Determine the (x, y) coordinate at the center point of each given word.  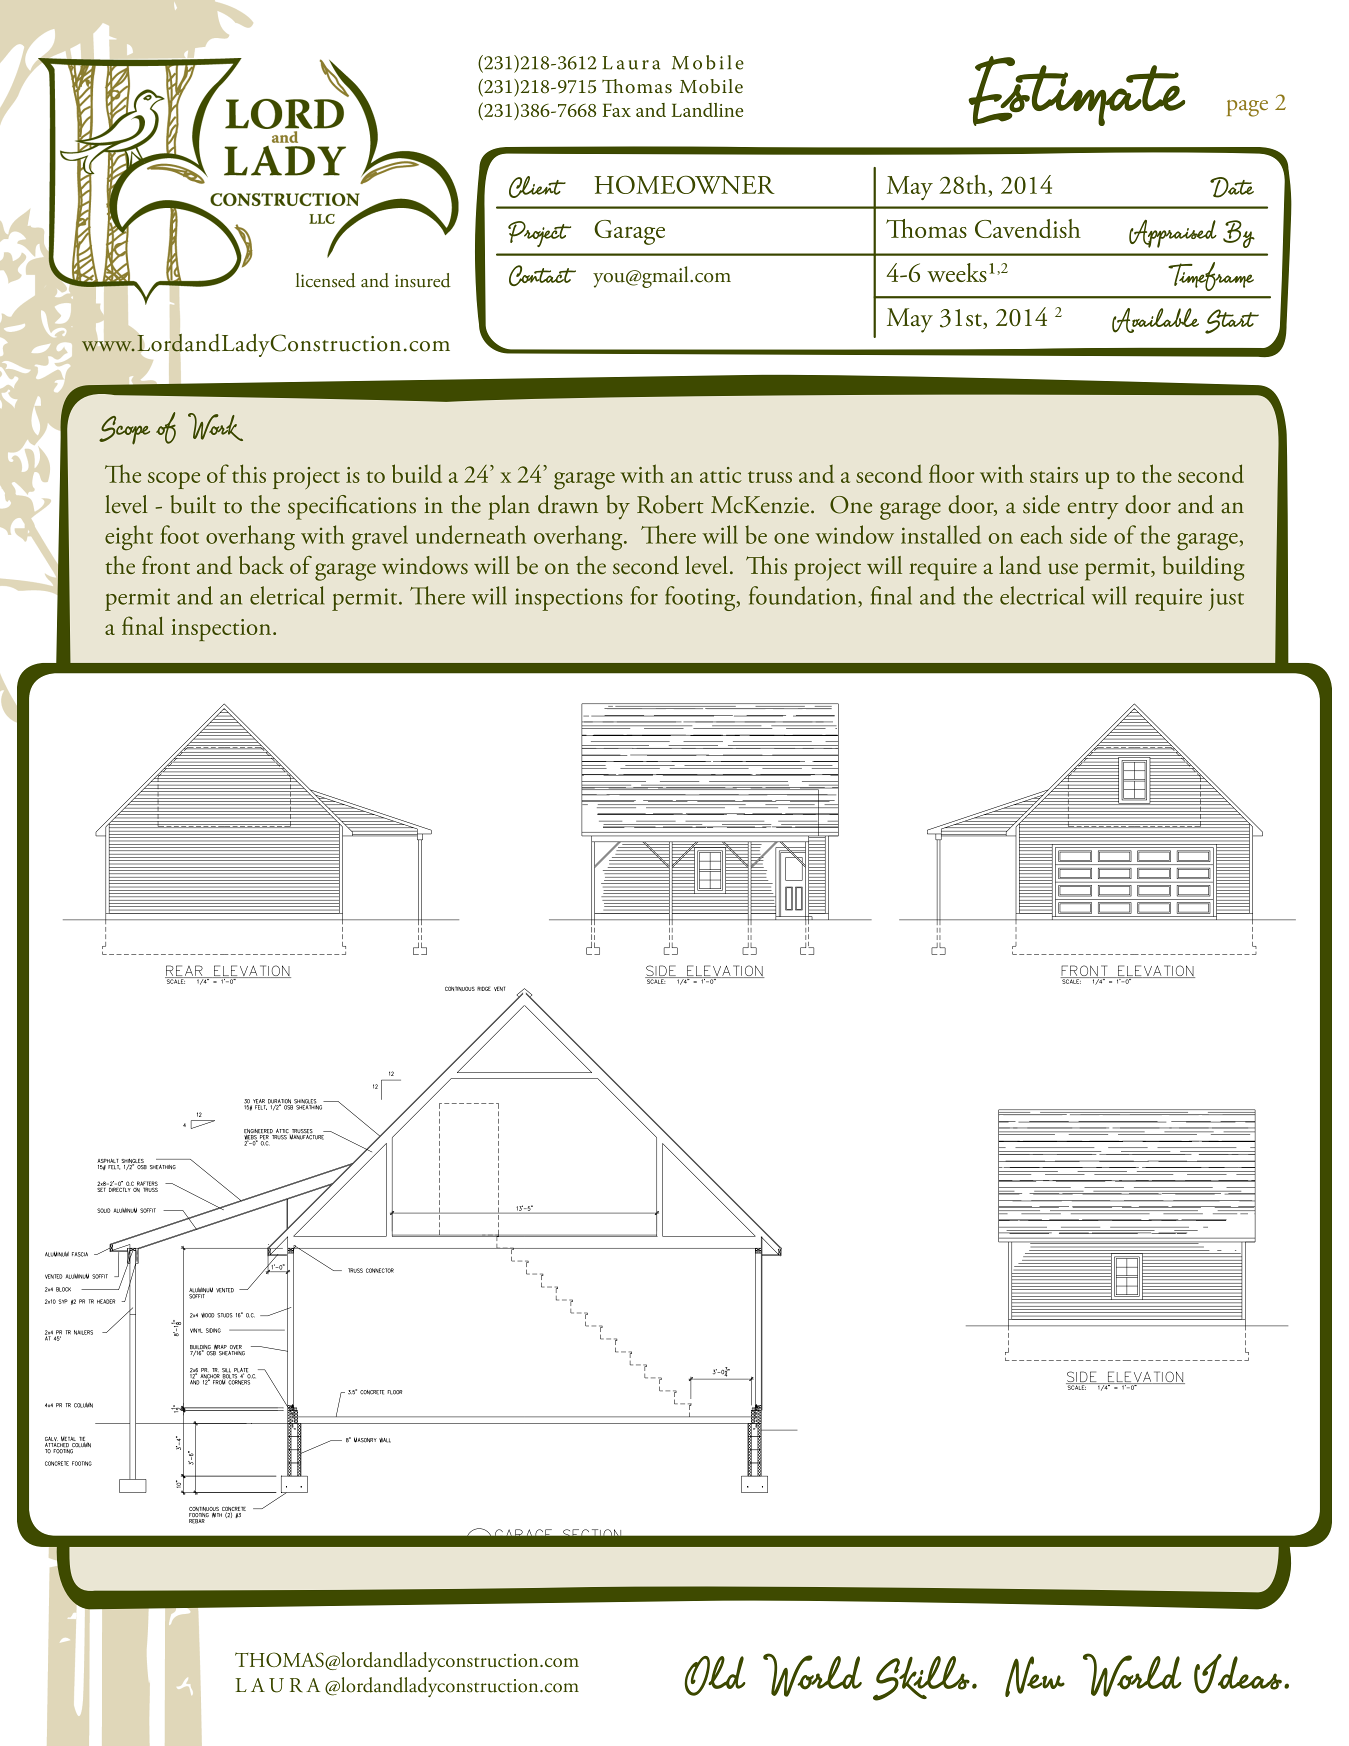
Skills (921, 1678)
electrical (1042, 595)
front (166, 565)
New (1035, 1676)
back (261, 565)
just (1226, 599)
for (644, 595)
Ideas (1239, 1674)
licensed (326, 280)
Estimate (1076, 91)
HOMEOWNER (684, 184)
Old (715, 1676)
